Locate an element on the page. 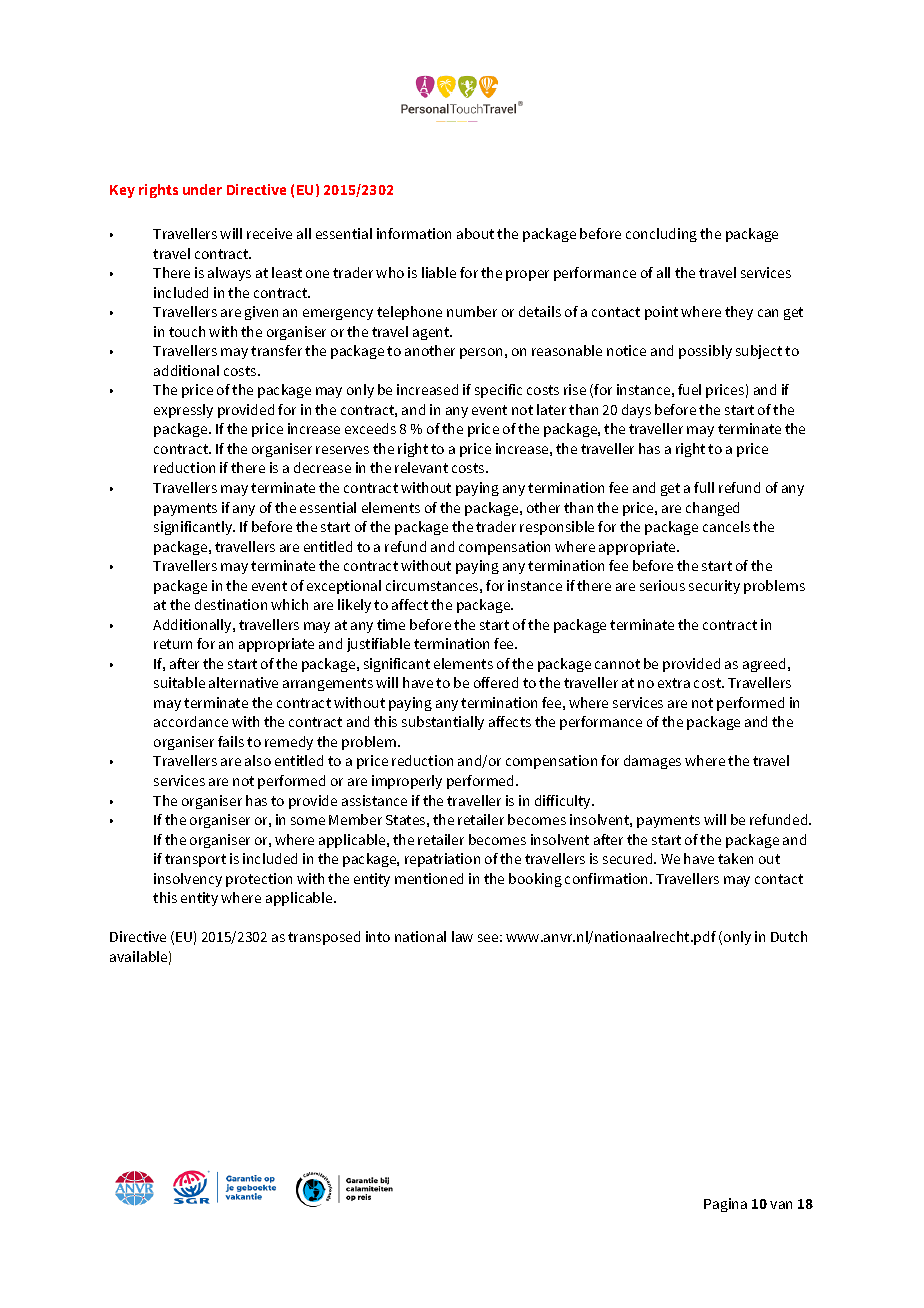 This image has width=924, height=1308. under is located at coordinates (202, 189).
